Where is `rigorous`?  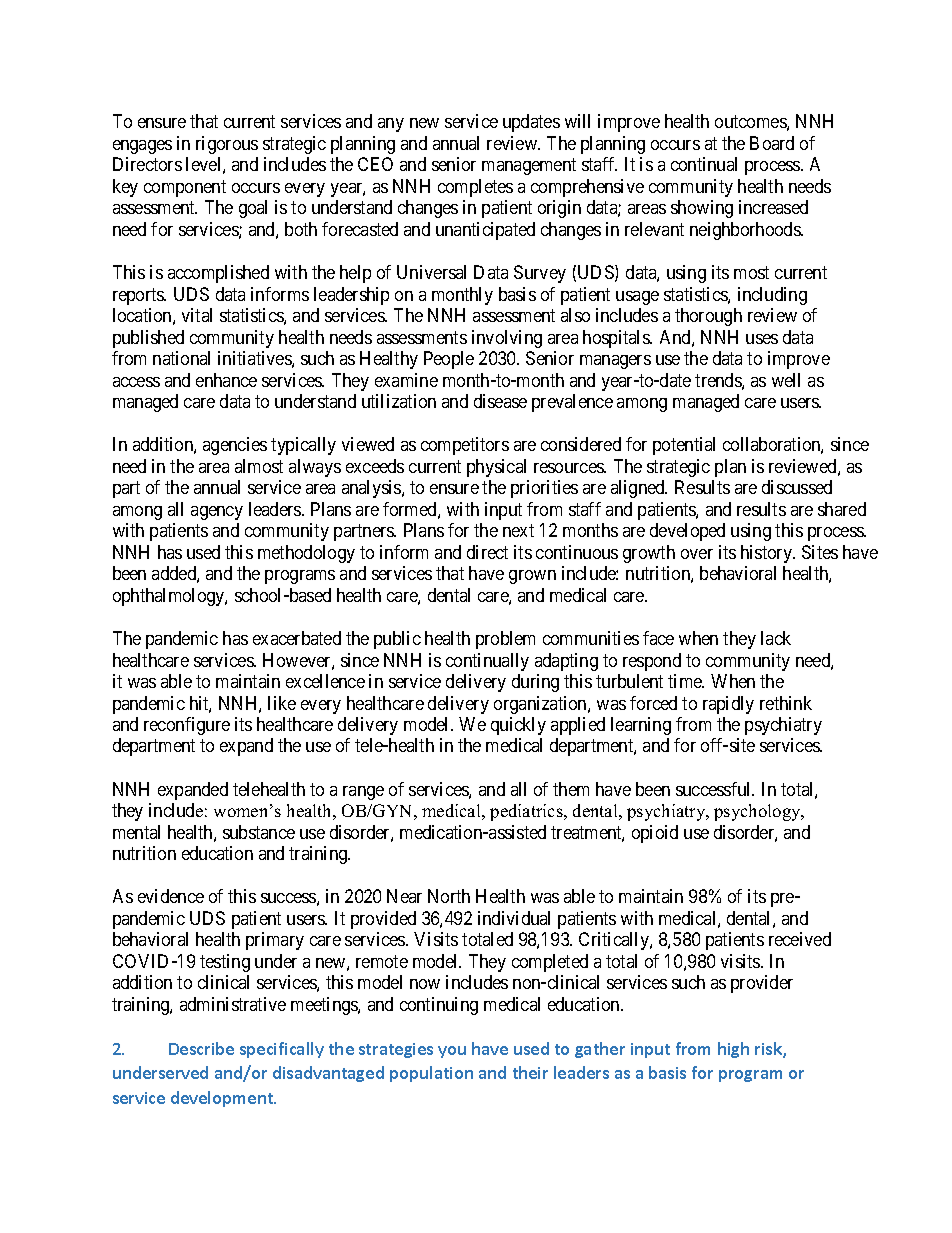
rigorous is located at coordinates (227, 145).
